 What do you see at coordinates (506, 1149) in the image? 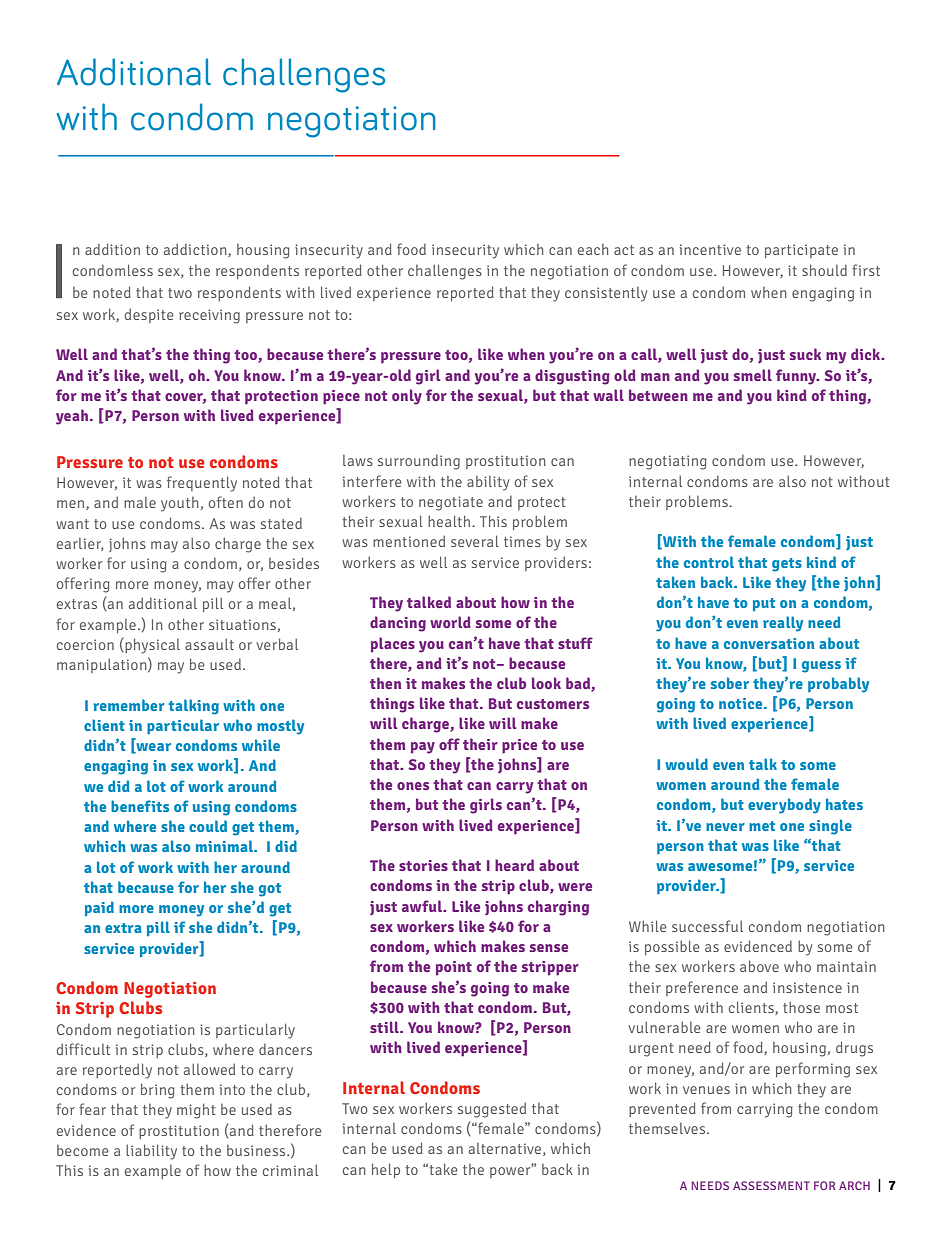
I see `alternative` at bounding box center [506, 1149].
